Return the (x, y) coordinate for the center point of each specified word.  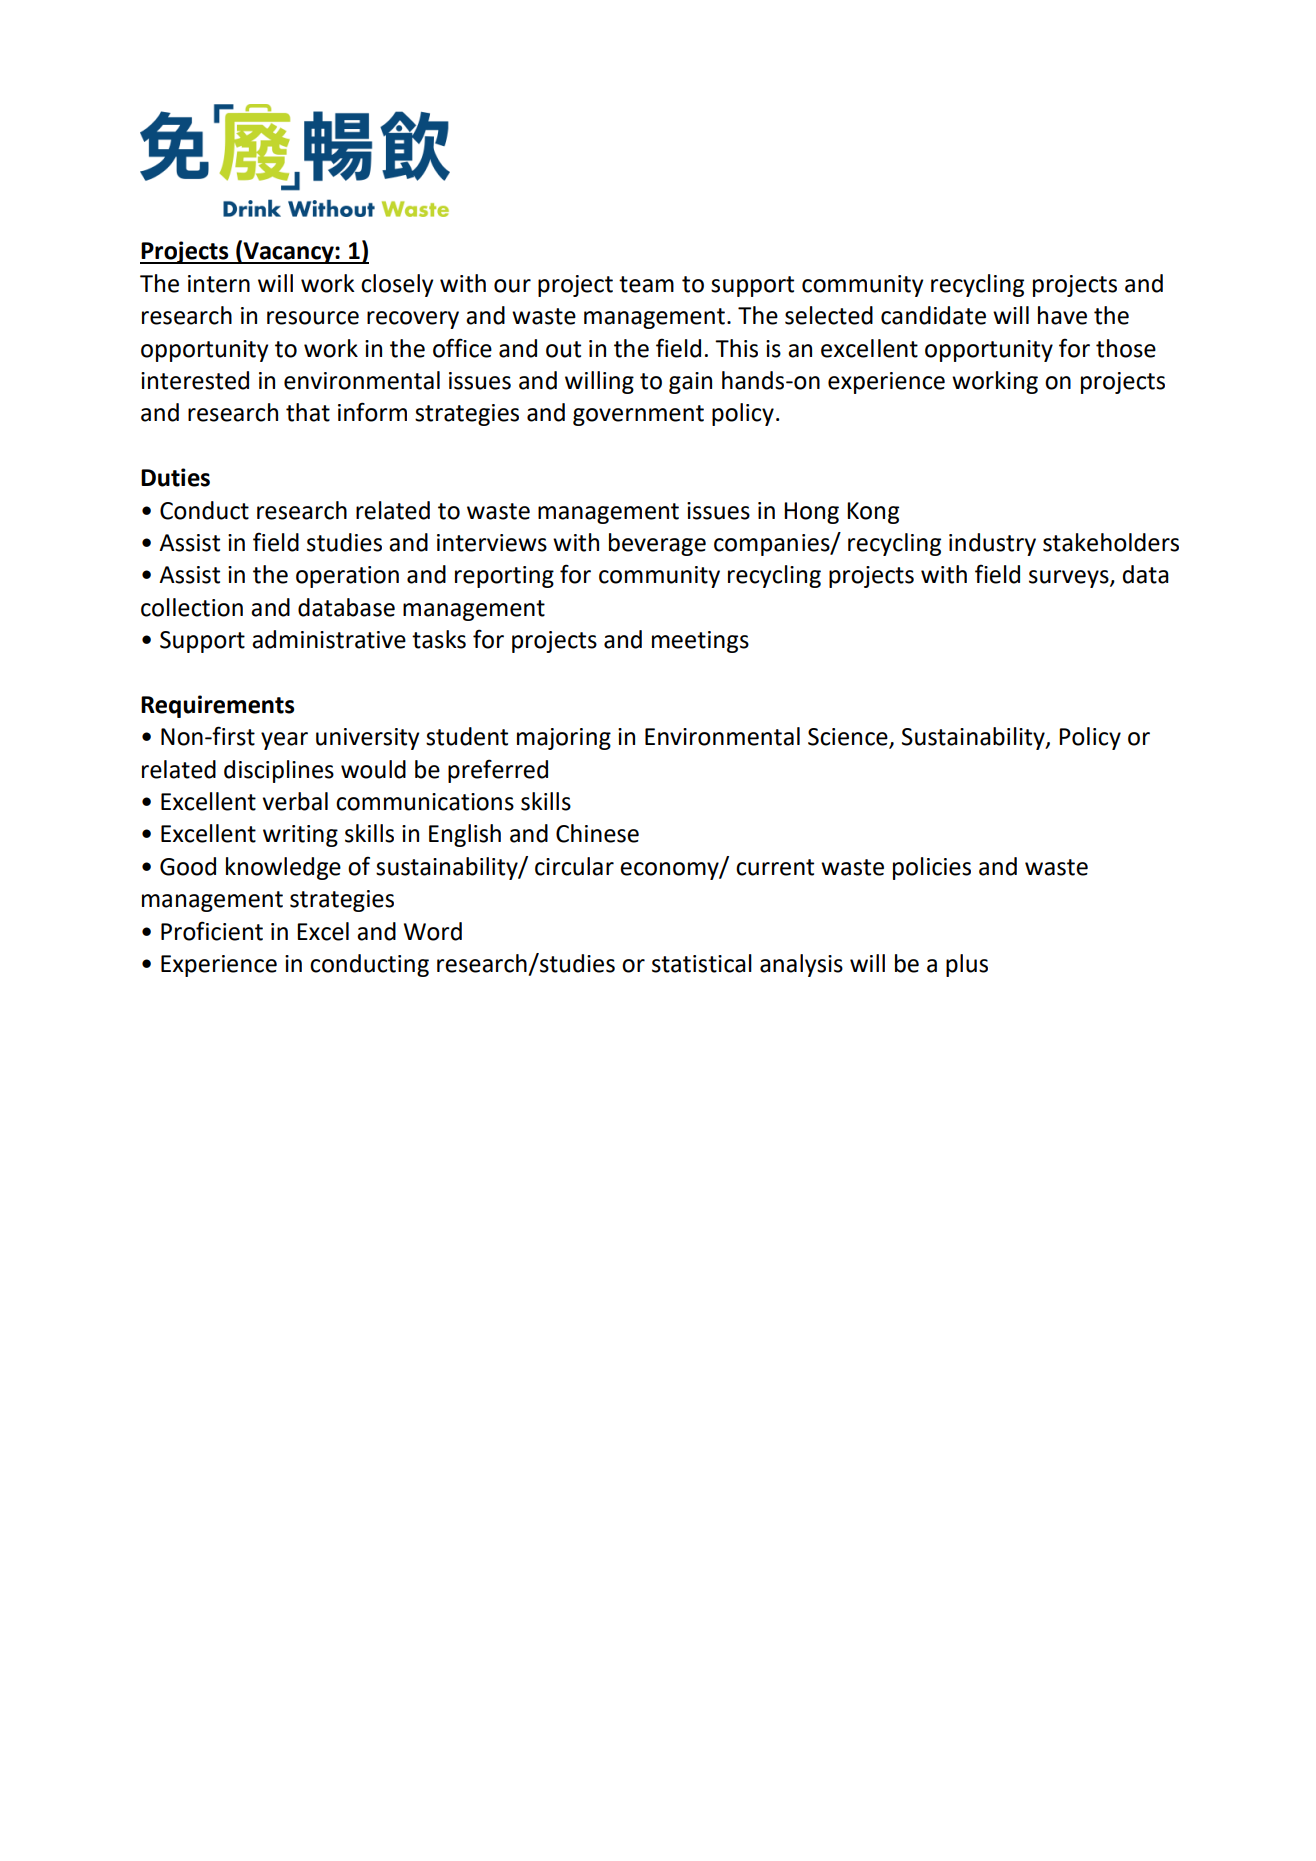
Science (849, 738)
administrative (329, 639)
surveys (1070, 579)
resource (313, 318)
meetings (700, 642)
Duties (175, 477)
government (638, 415)
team (646, 284)
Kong (873, 513)
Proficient (212, 931)
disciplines (279, 771)
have (1062, 315)
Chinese (597, 833)
